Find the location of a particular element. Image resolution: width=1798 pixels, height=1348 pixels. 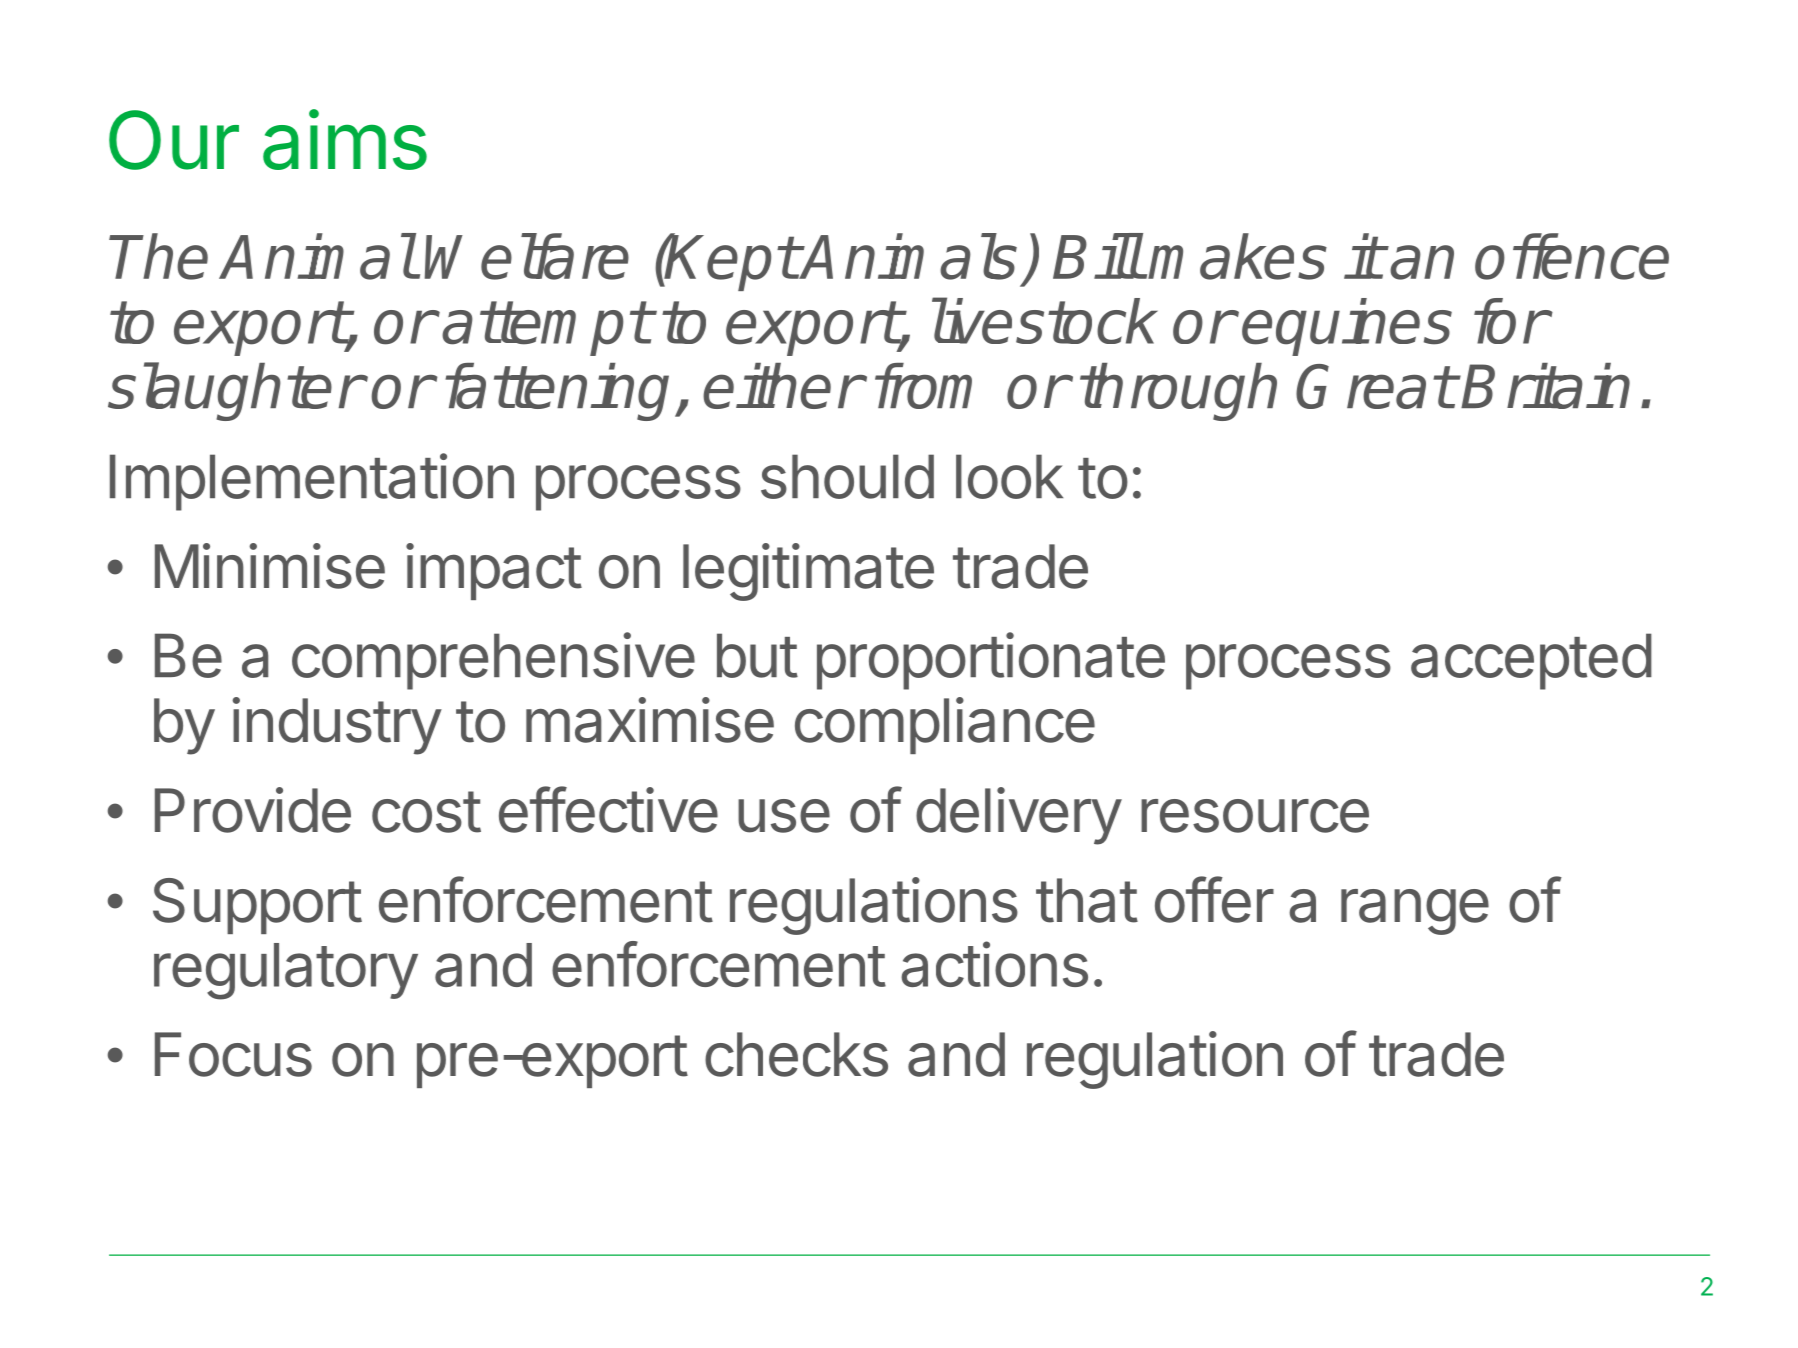

aims is located at coordinates (345, 139).
